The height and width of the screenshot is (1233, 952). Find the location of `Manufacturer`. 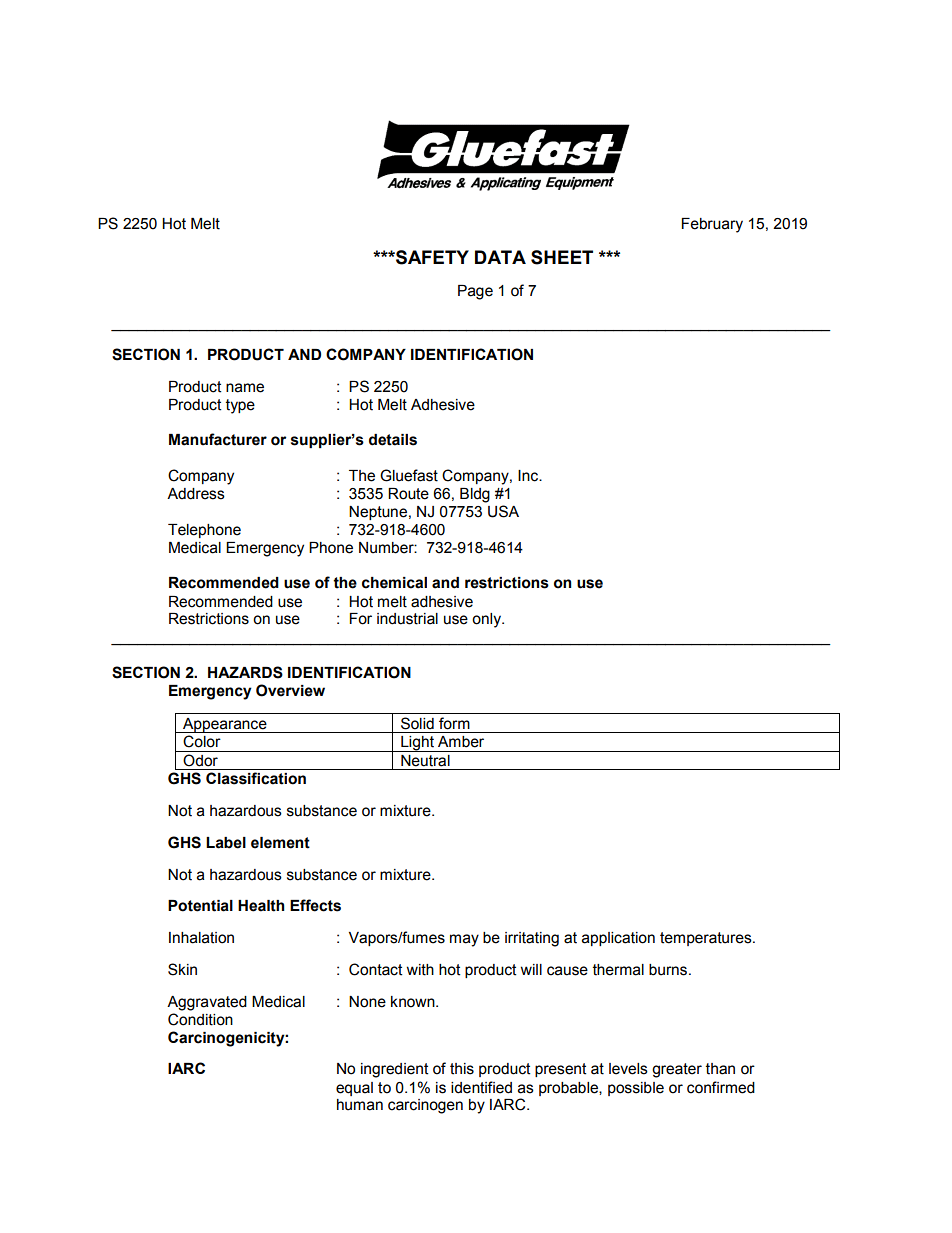

Manufacturer is located at coordinates (218, 439).
